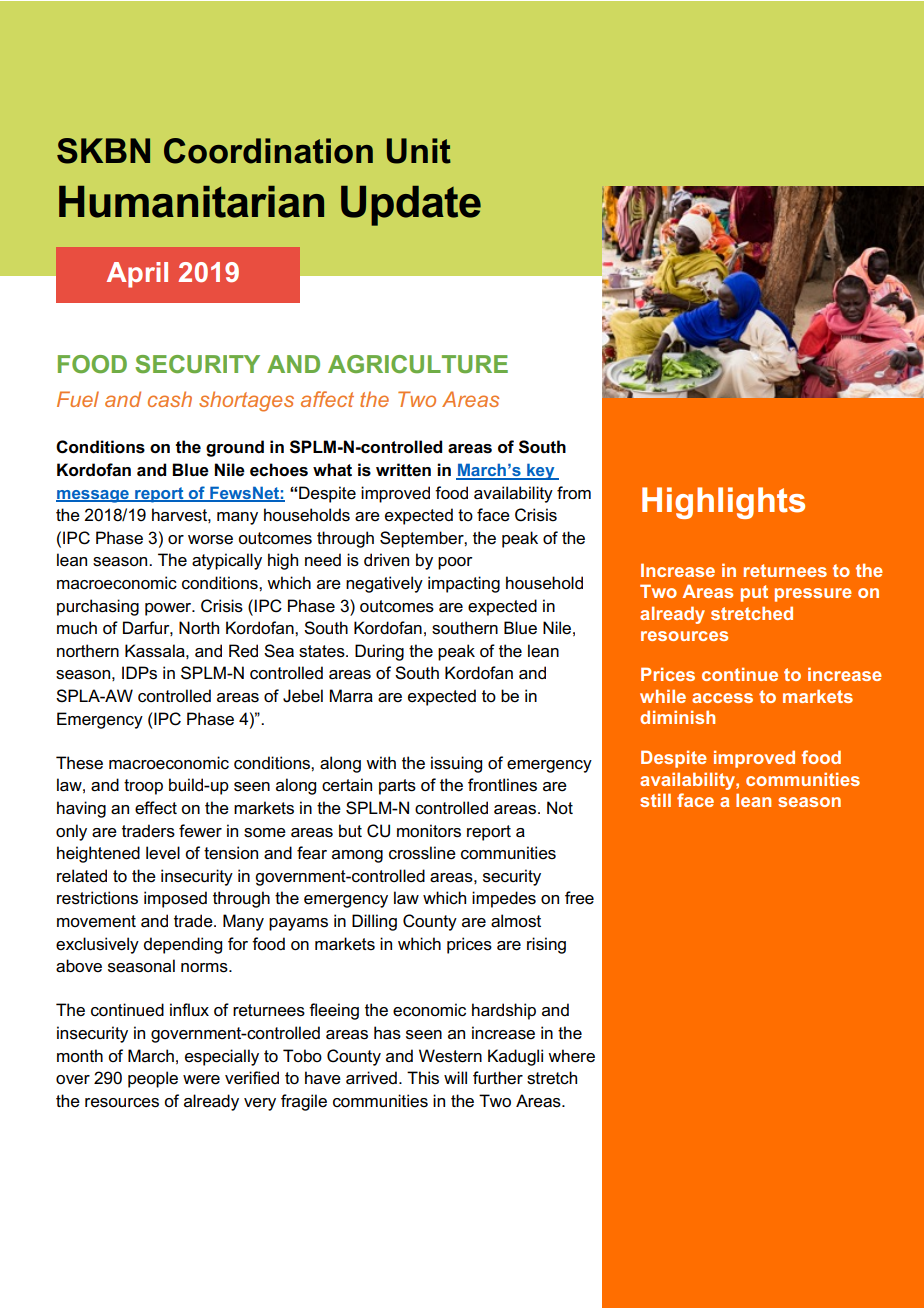 The image size is (924, 1308). I want to click on cash, so click(170, 399).
